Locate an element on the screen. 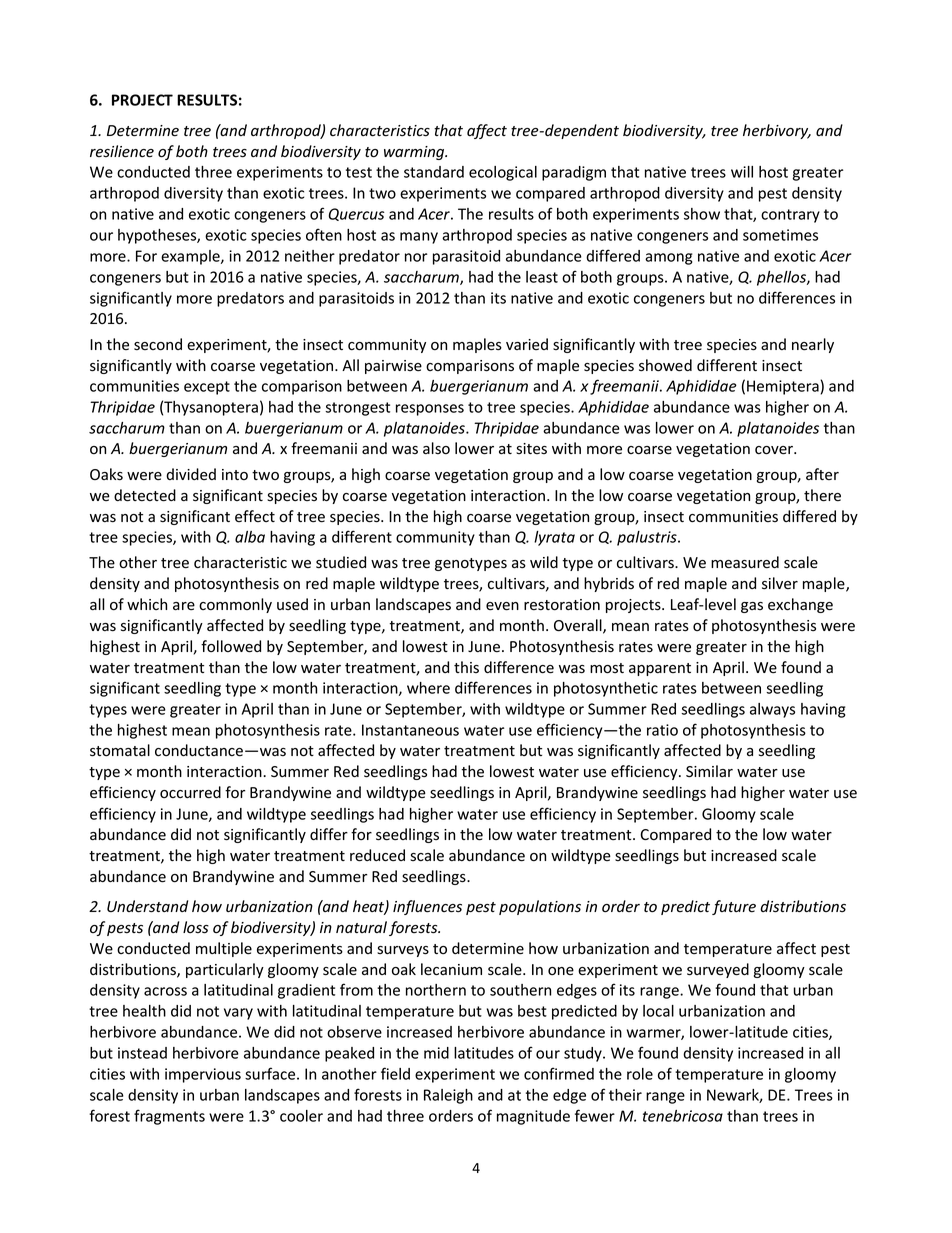 The image size is (952, 1233). future is located at coordinates (734, 907).
